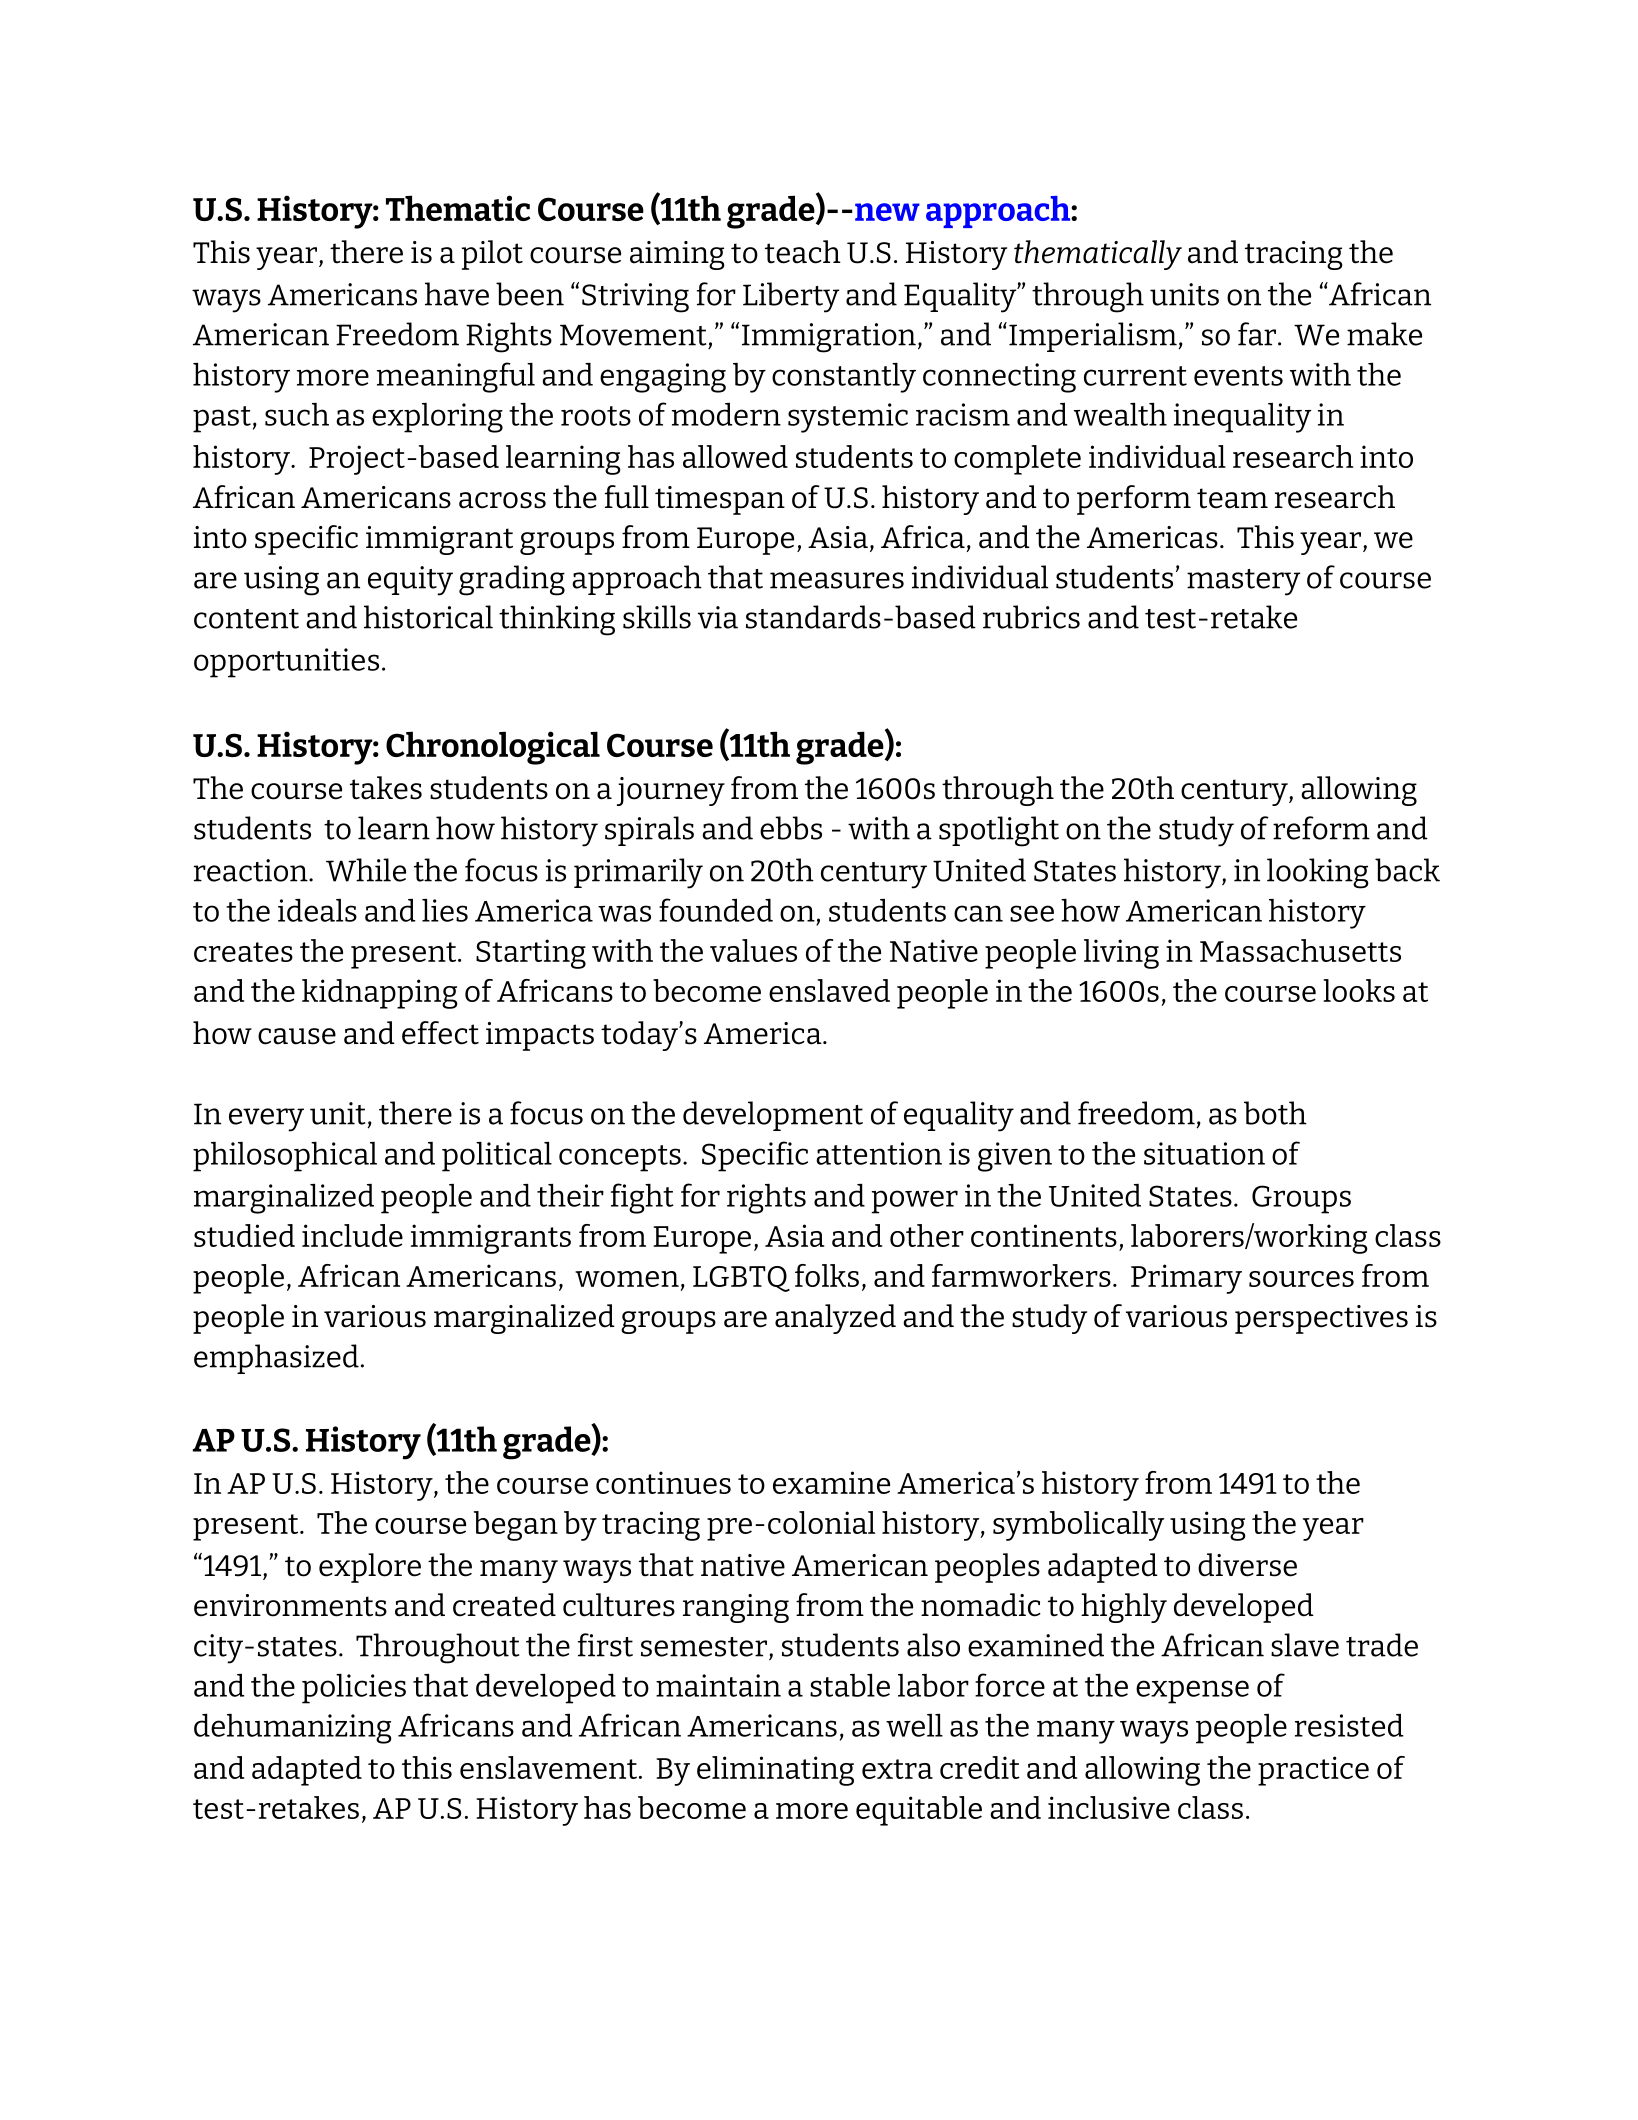 This image has height=2120, width=1638. What do you see at coordinates (285, 1157) in the image?
I see `philosophical` at bounding box center [285, 1157].
